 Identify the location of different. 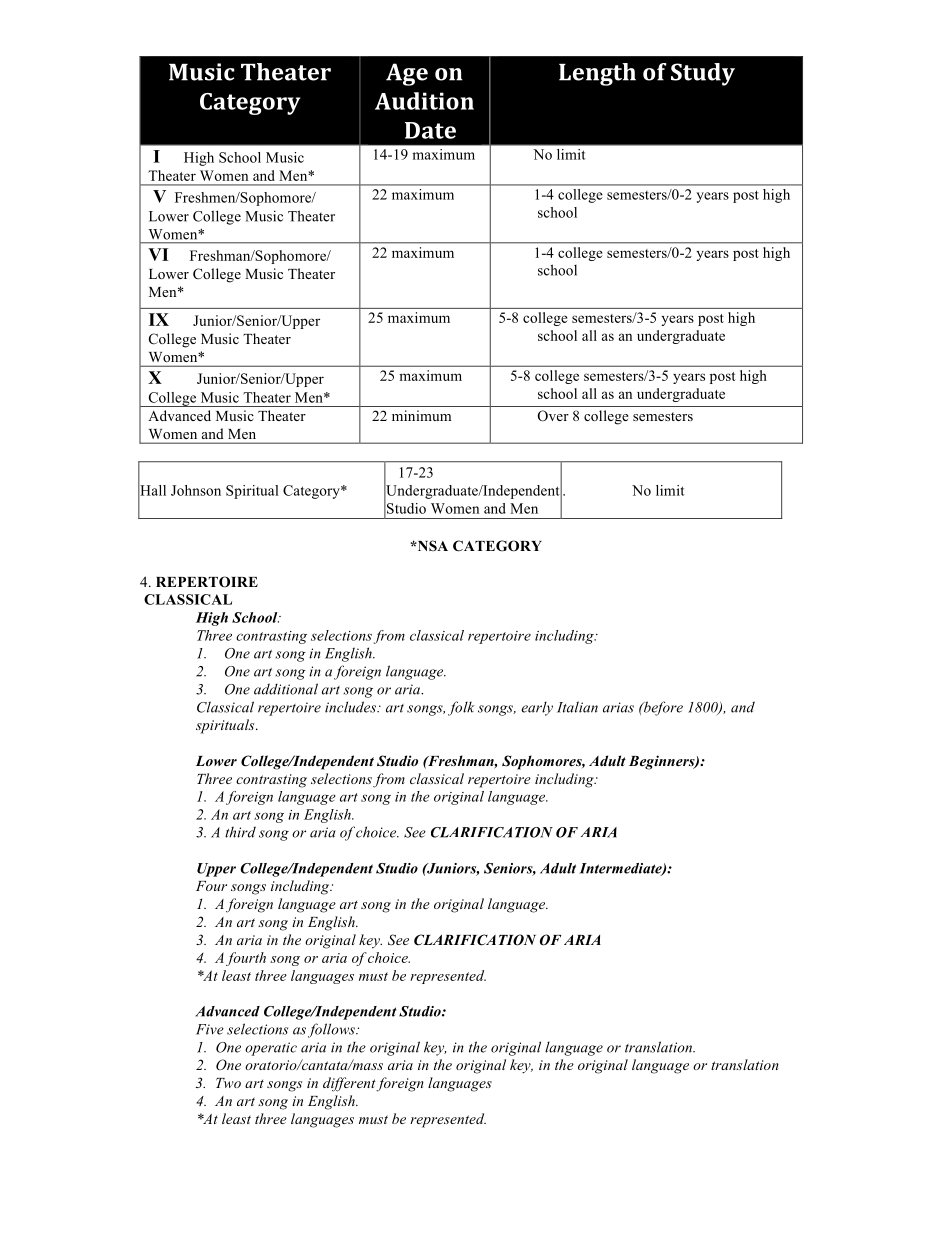
(350, 1084).
